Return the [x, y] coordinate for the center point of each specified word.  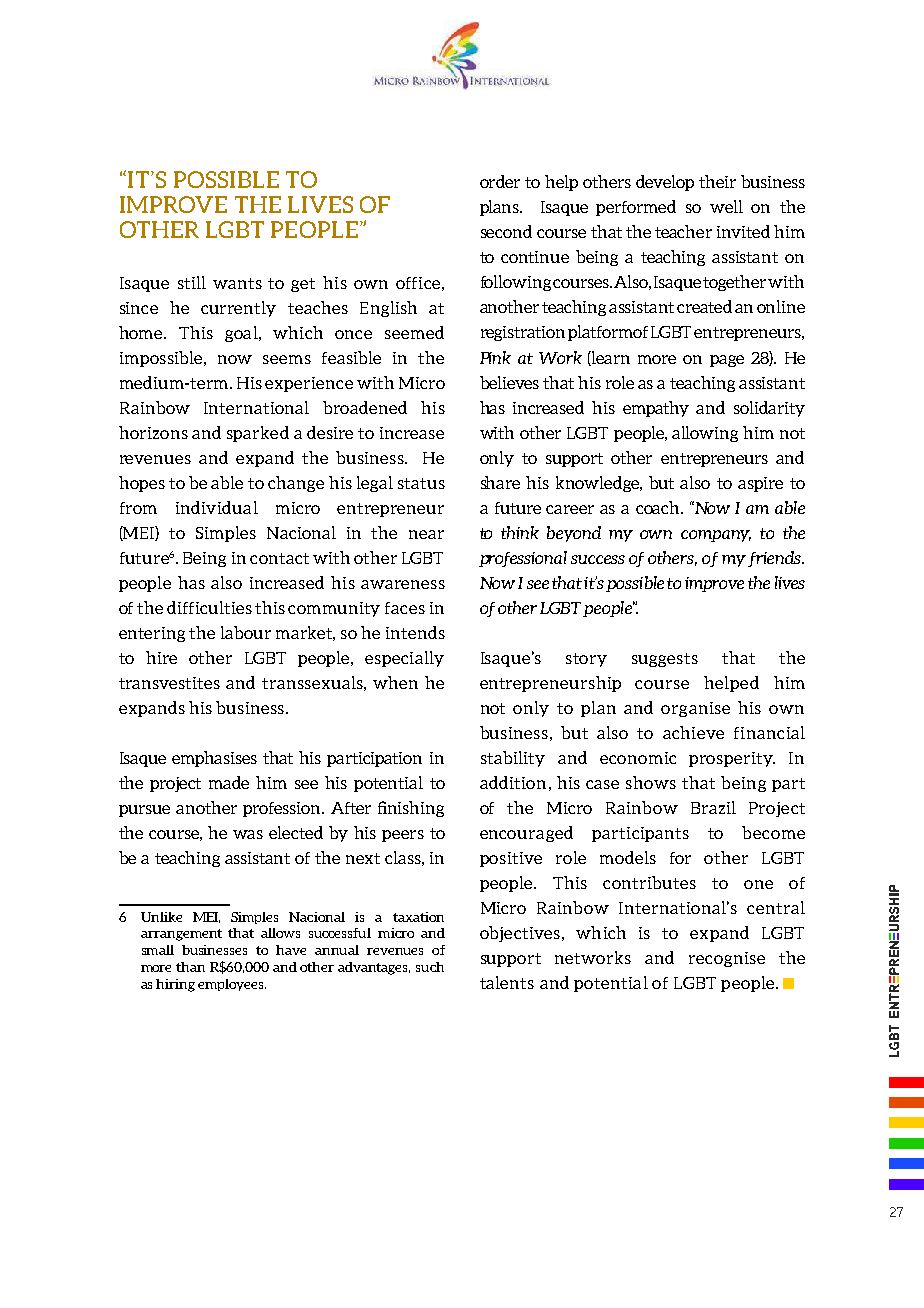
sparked [258, 434]
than [190, 967]
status [421, 483]
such [430, 967]
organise [695, 709]
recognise [727, 959]
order [500, 181]
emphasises [214, 759]
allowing [705, 434]
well [726, 206]
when [395, 682]
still [192, 282]
